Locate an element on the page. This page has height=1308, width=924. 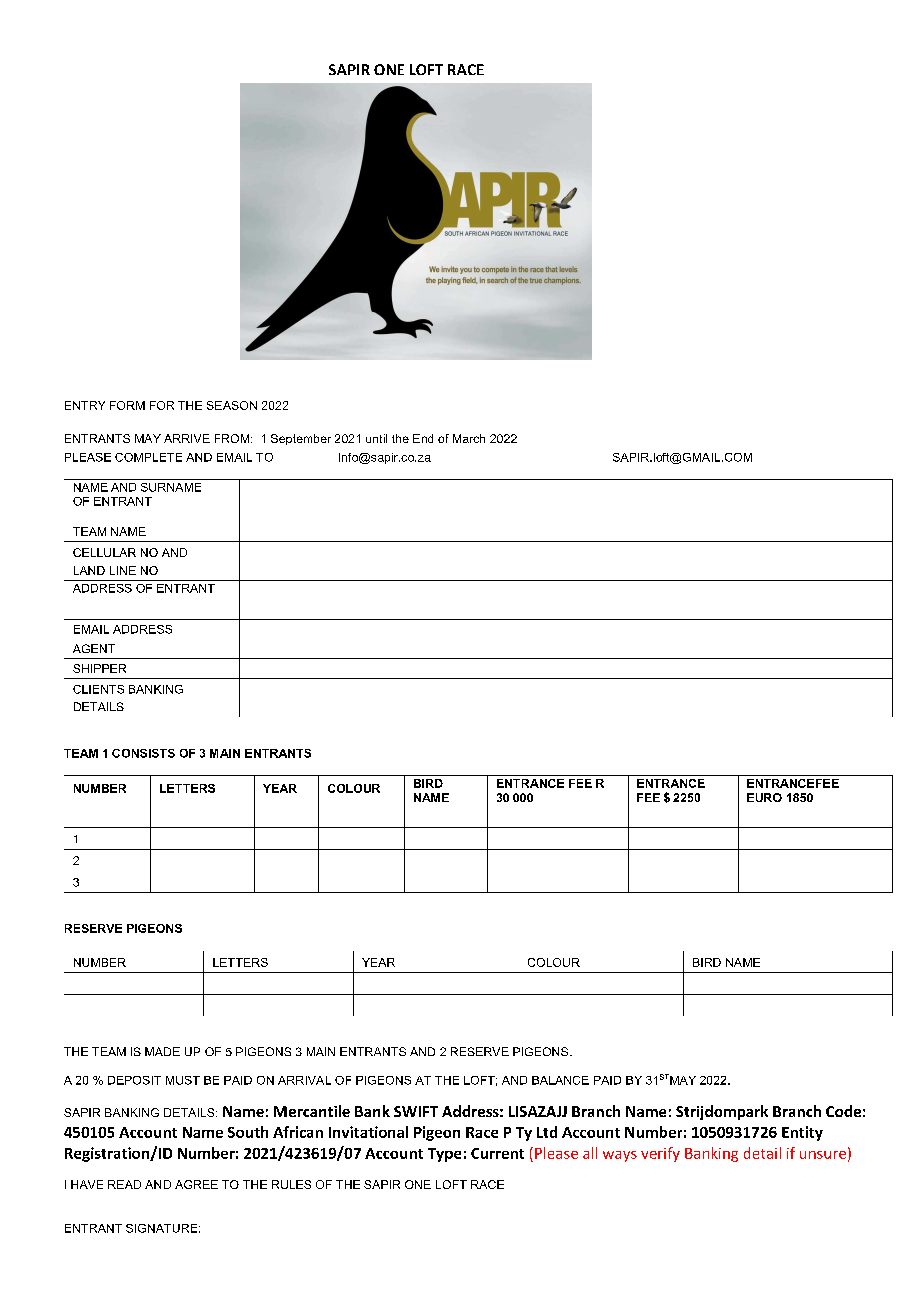
Type is located at coordinates (444, 1155).
